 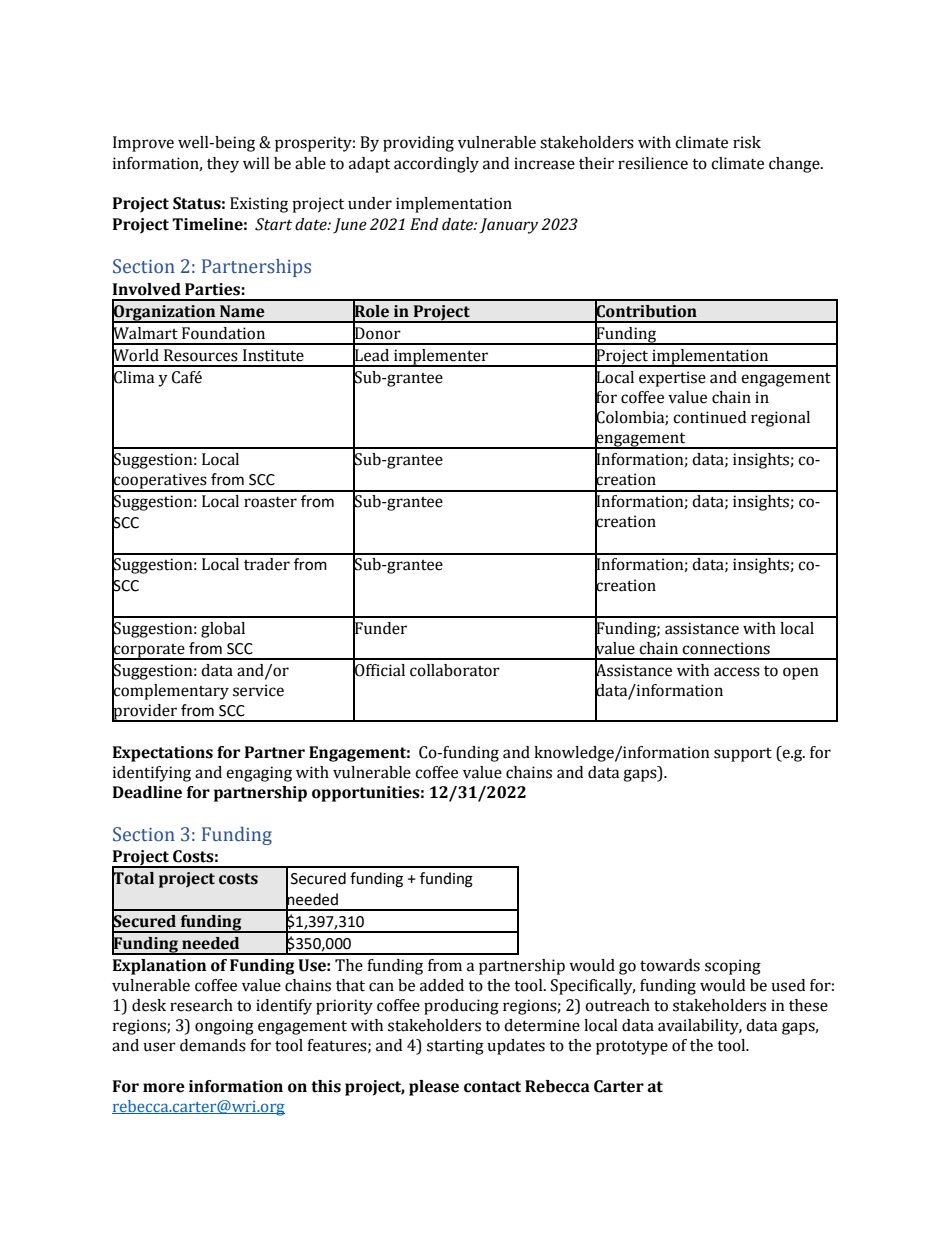 What do you see at coordinates (436, 165) in the page?
I see `accordingly` at bounding box center [436, 165].
